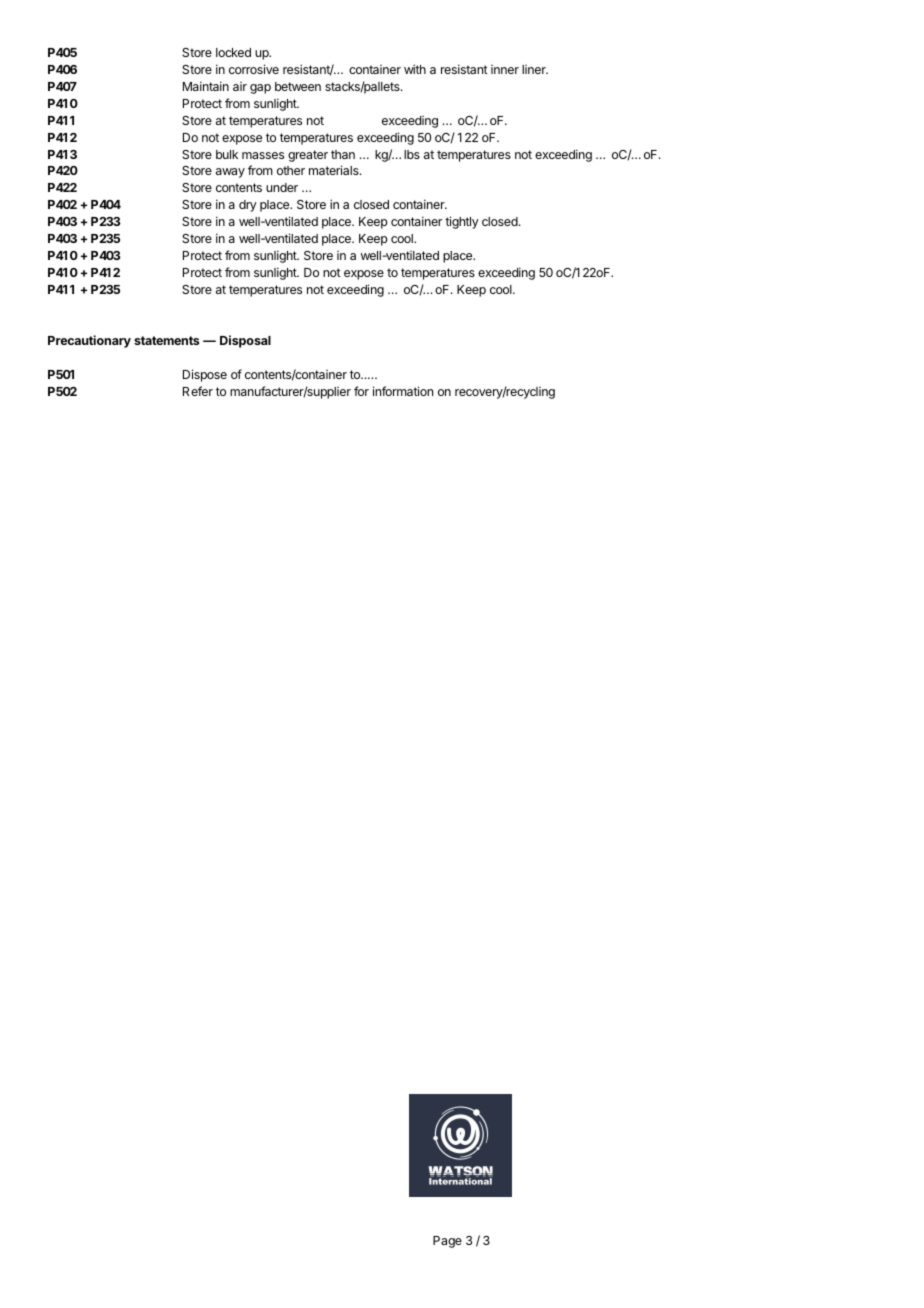  What do you see at coordinates (205, 375) in the page?
I see `Dispose` at bounding box center [205, 375].
